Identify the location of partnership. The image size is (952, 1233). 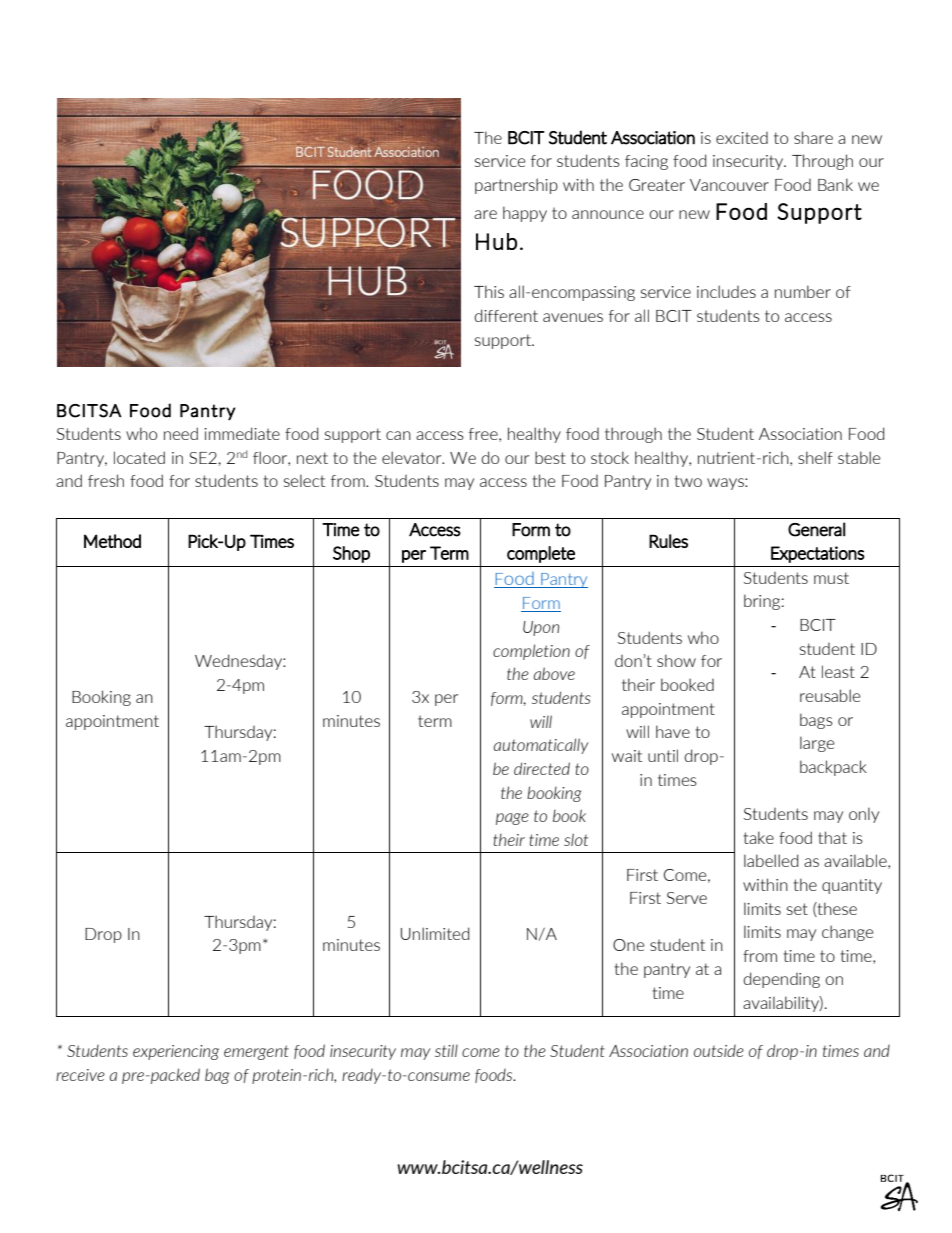
(516, 186).
